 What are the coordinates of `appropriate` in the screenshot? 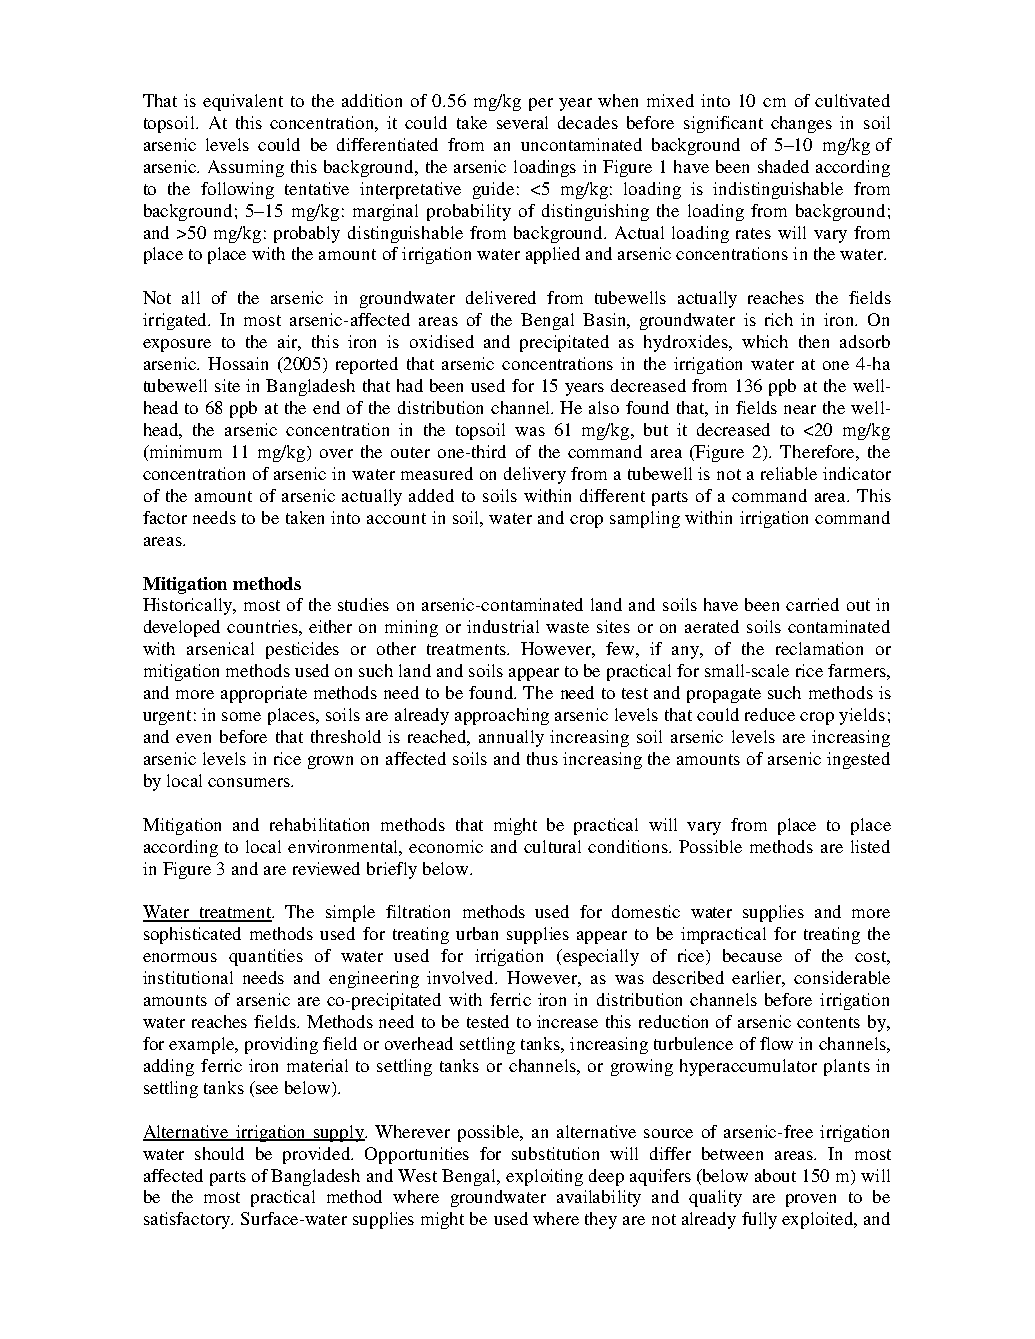 It's located at (264, 694).
